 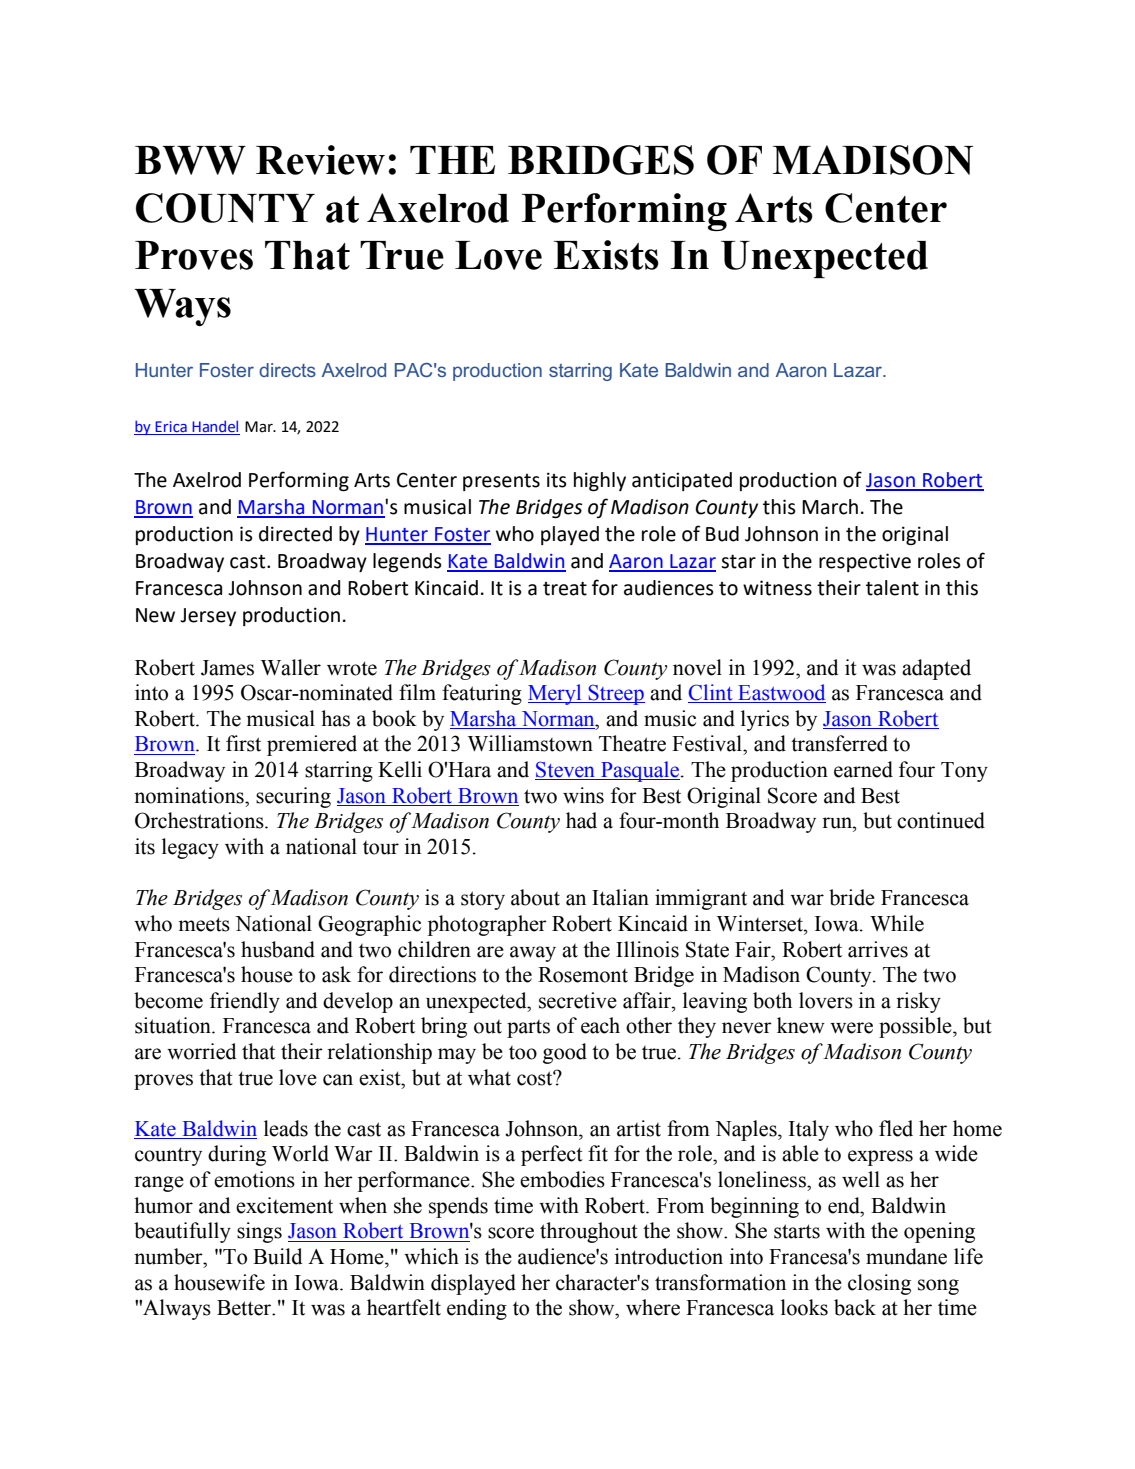 What do you see at coordinates (202, 1051) in the screenshot?
I see `worried` at bounding box center [202, 1051].
